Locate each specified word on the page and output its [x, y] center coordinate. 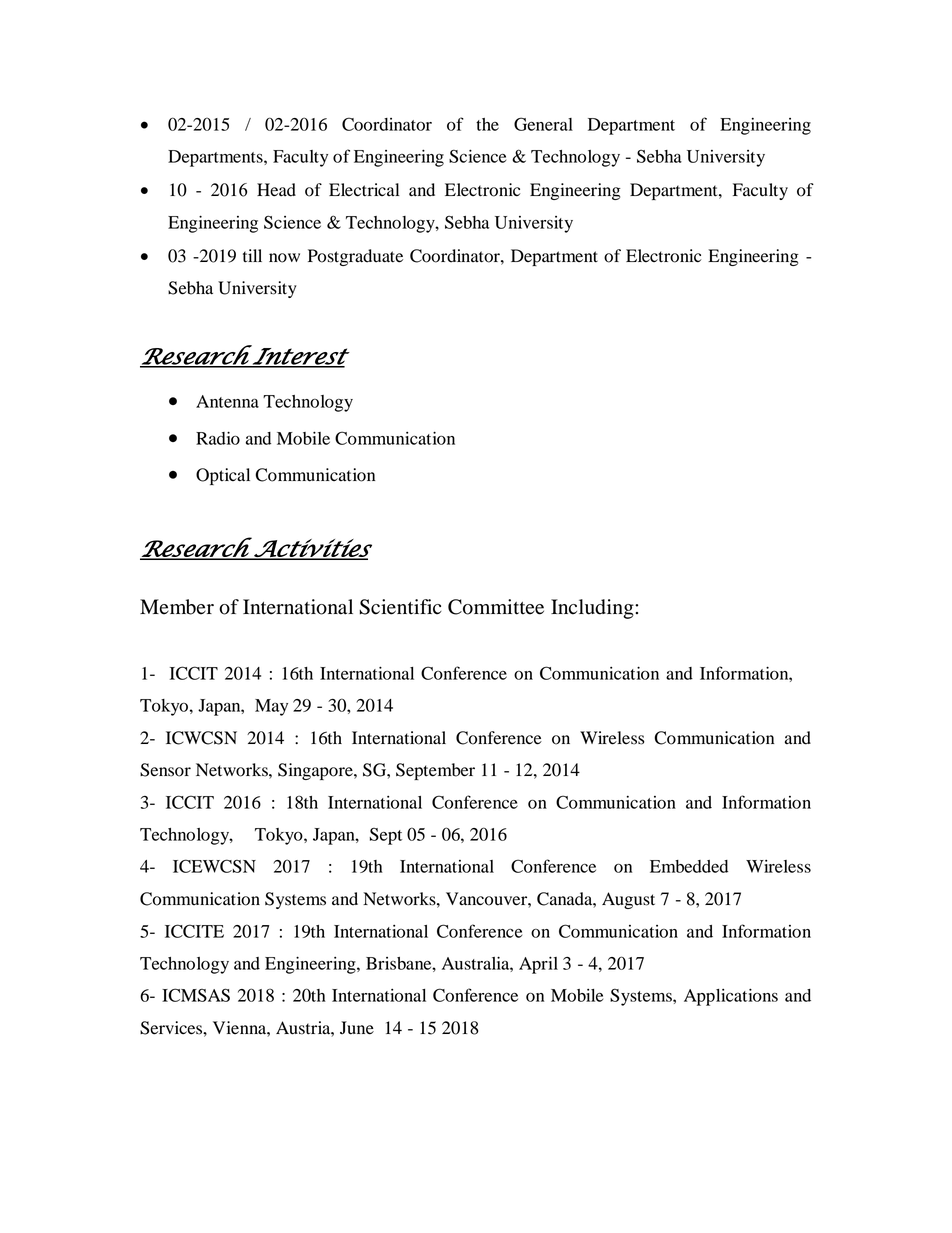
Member [177, 607]
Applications [731, 997]
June [357, 1028]
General [543, 124]
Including [593, 609]
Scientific [400, 607]
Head [276, 190]
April [538, 965]
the [487, 124]
